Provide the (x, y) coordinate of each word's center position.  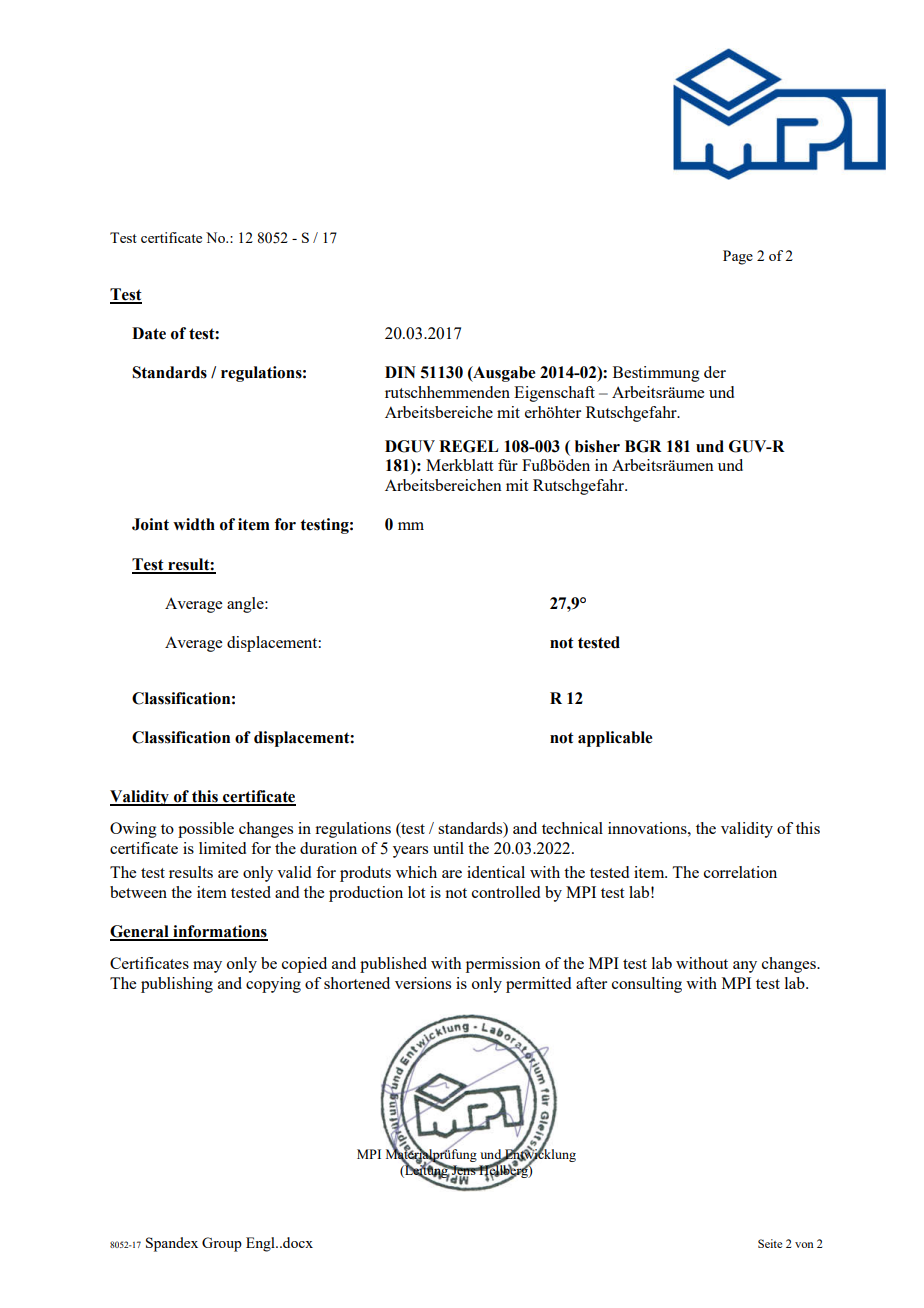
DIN (400, 372)
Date (149, 333)
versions (423, 983)
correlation (740, 872)
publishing (177, 985)
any (745, 967)
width (194, 524)
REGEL (468, 446)
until (448, 848)
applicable (615, 739)
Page (738, 257)
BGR (643, 446)
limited (222, 848)
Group (222, 1244)
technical (572, 828)
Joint (150, 524)
